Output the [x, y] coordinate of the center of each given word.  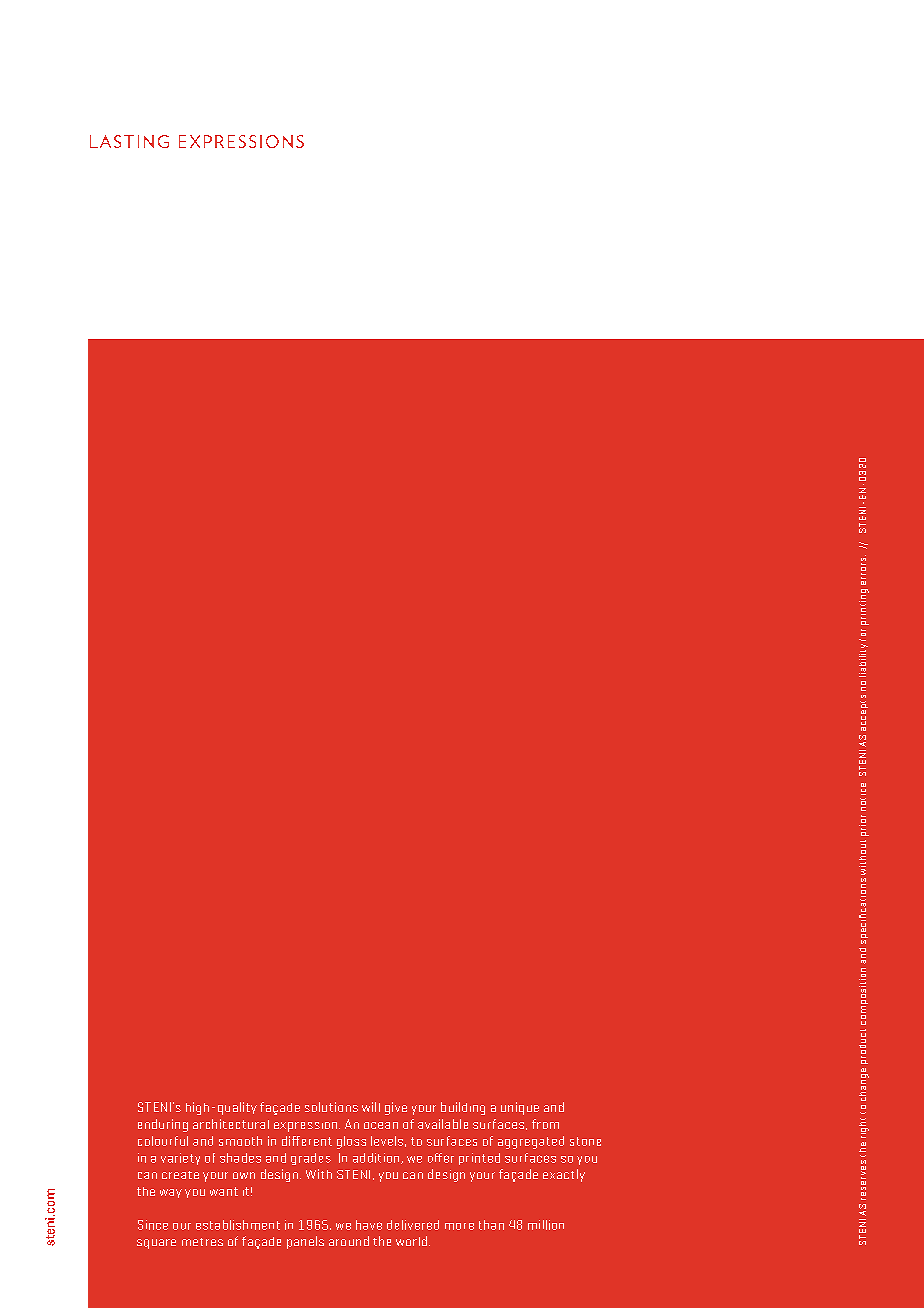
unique [520, 1108]
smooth [240, 1141]
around [349, 1241]
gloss [351, 1142]
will [371, 1107]
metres [202, 1242]
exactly [564, 1175]
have [369, 1225]
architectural [231, 1124]
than [491, 1225]
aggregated [531, 1142]
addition [377, 1158]
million [546, 1225]
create [180, 1175]
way [171, 1193]
